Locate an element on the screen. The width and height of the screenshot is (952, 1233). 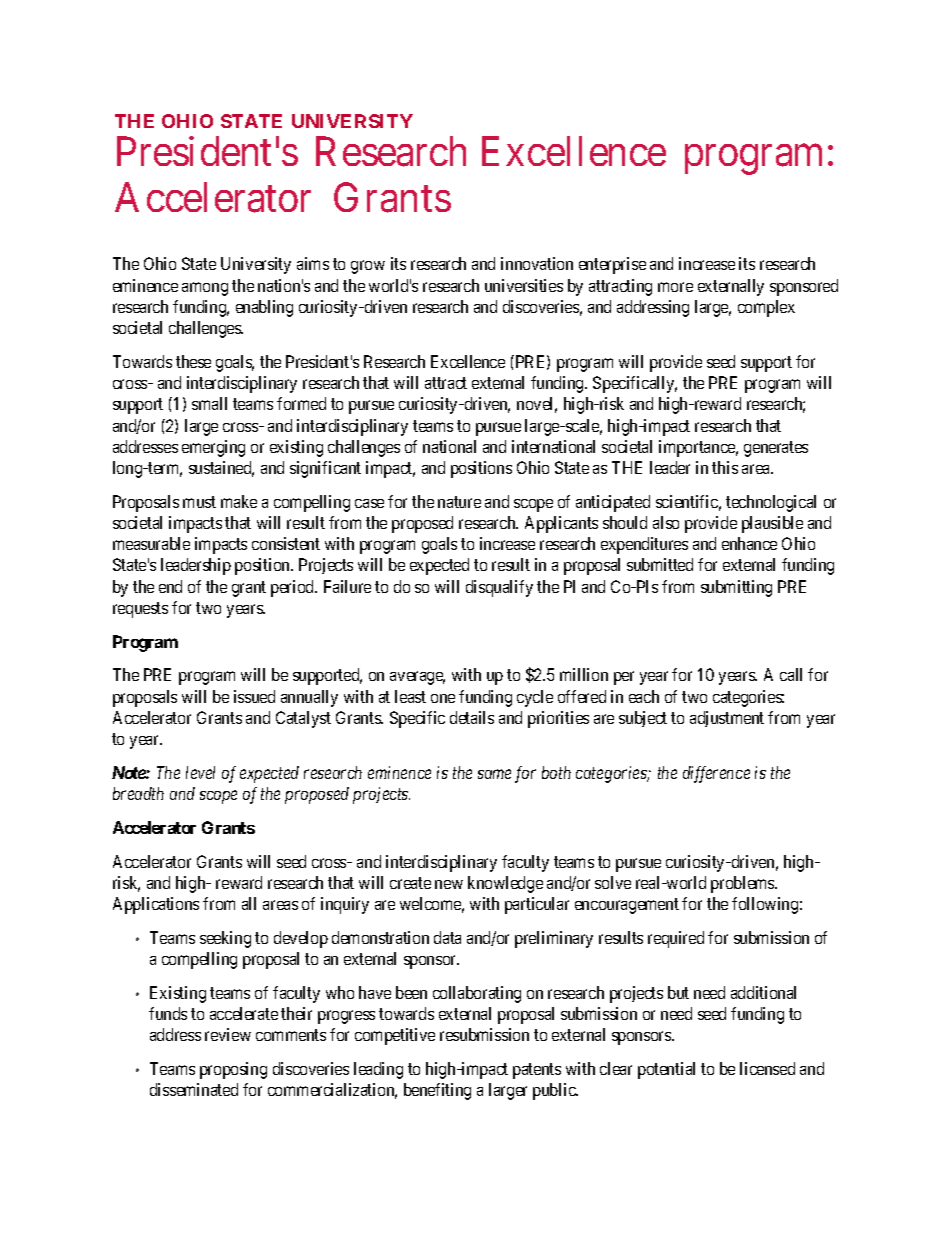
benefiting is located at coordinates (437, 1091).
